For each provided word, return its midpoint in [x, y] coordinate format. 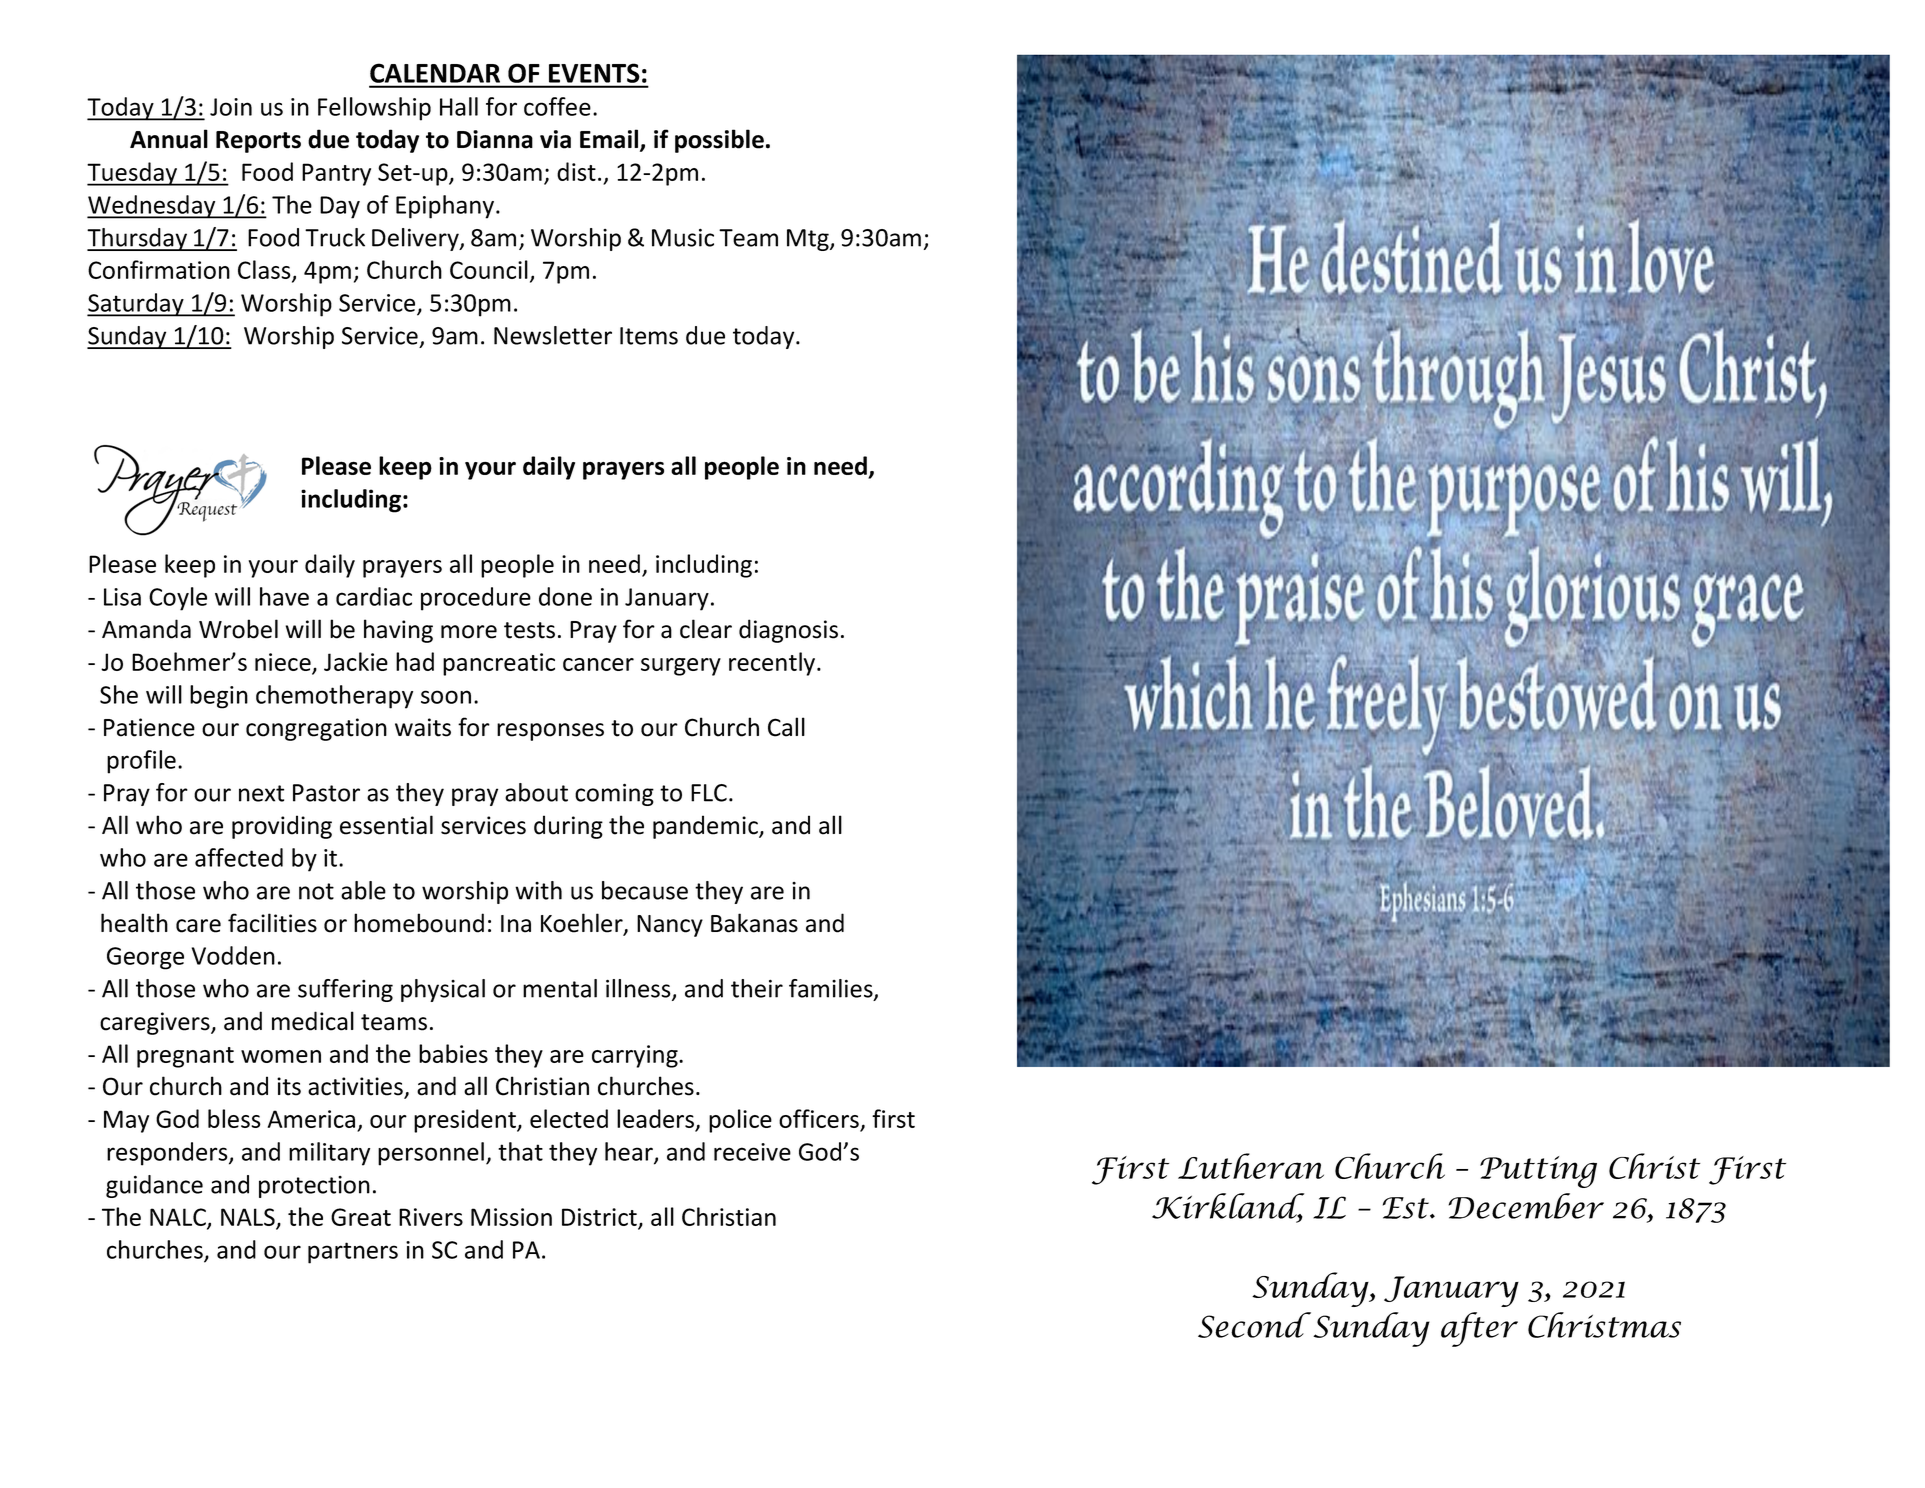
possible [719, 141]
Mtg [809, 240]
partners [353, 1253]
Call [786, 727]
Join [231, 107]
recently [773, 664]
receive [752, 1152]
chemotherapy [334, 697]
